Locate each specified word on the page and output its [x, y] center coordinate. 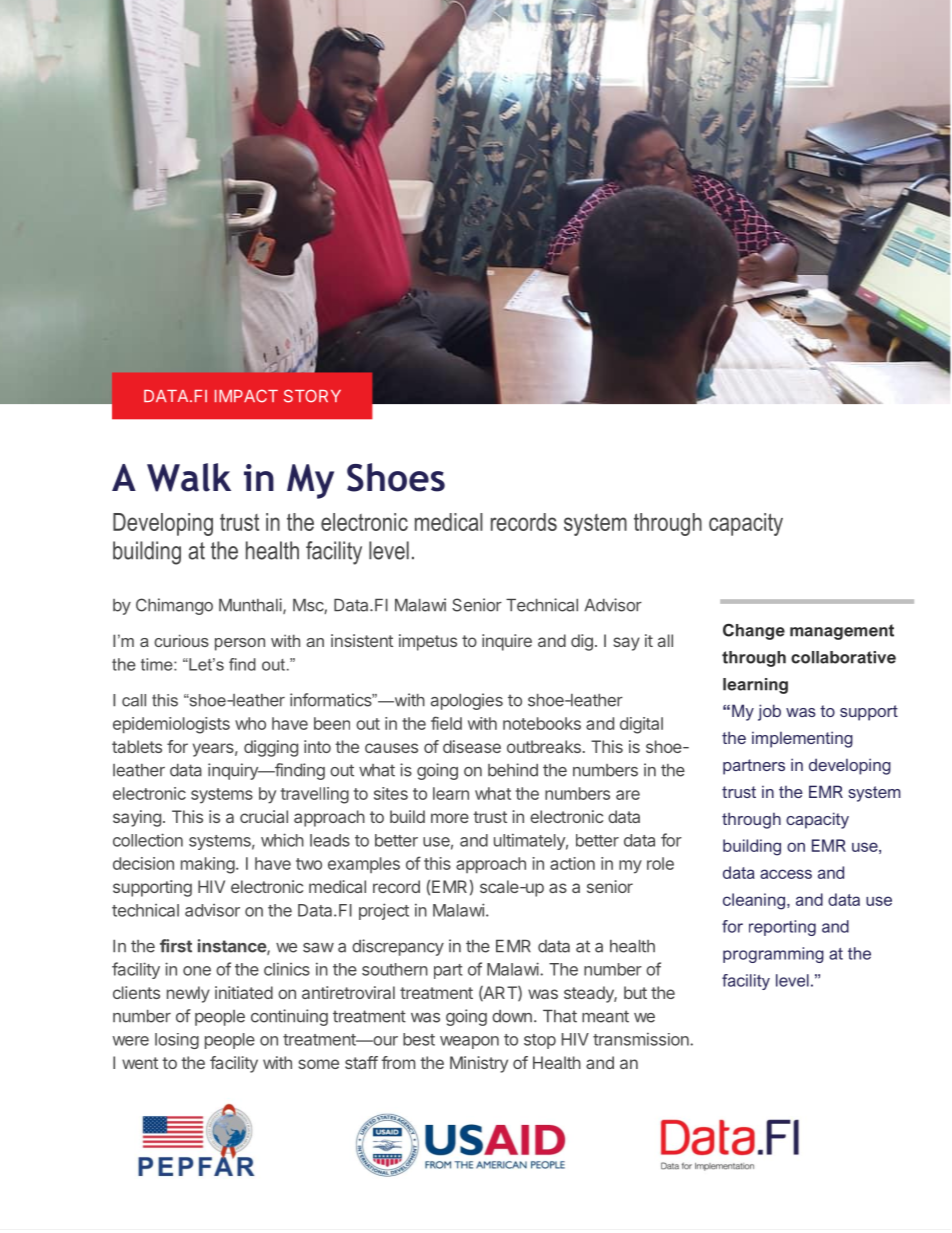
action [572, 863]
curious [181, 640]
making [208, 865]
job [769, 712]
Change [754, 631]
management [842, 632]
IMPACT [246, 396]
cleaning [755, 901]
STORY [312, 396]
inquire [507, 642]
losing [177, 1041]
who [250, 723]
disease [472, 746]
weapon [469, 1042]
